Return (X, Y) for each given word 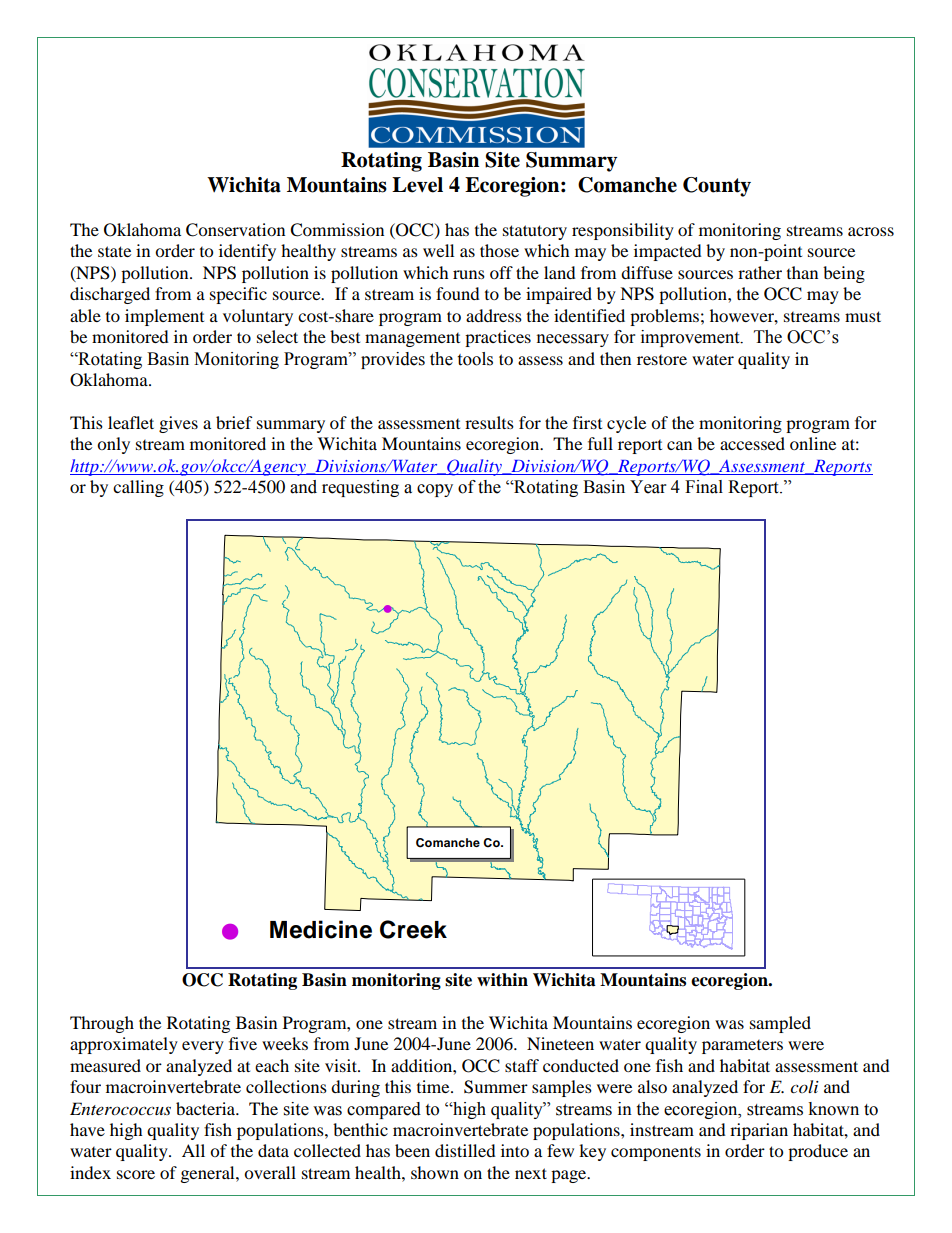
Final (704, 487)
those (499, 250)
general (209, 1174)
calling (138, 488)
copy (435, 490)
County (717, 187)
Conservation (235, 230)
